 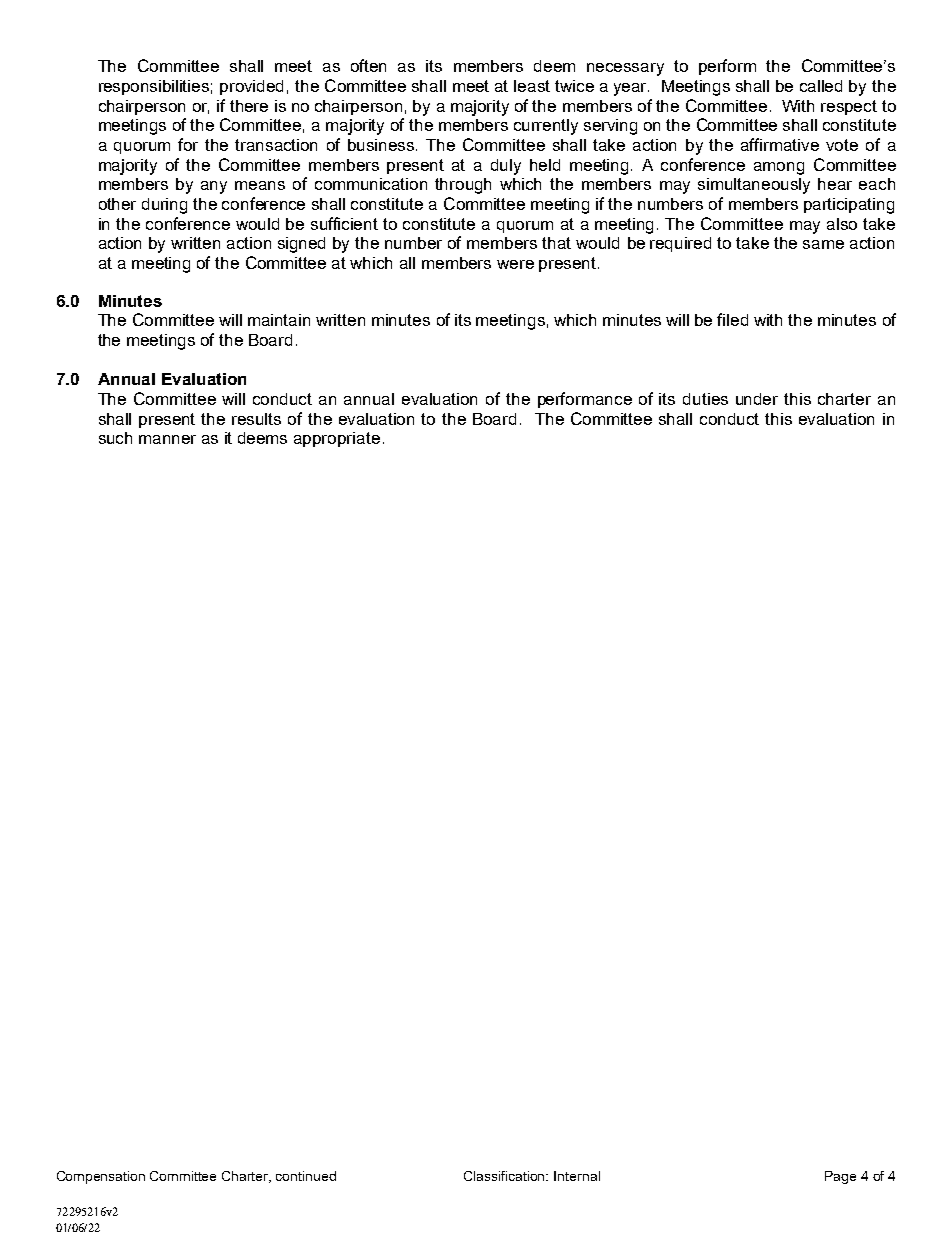 I want to click on continued, so click(x=306, y=1176).
